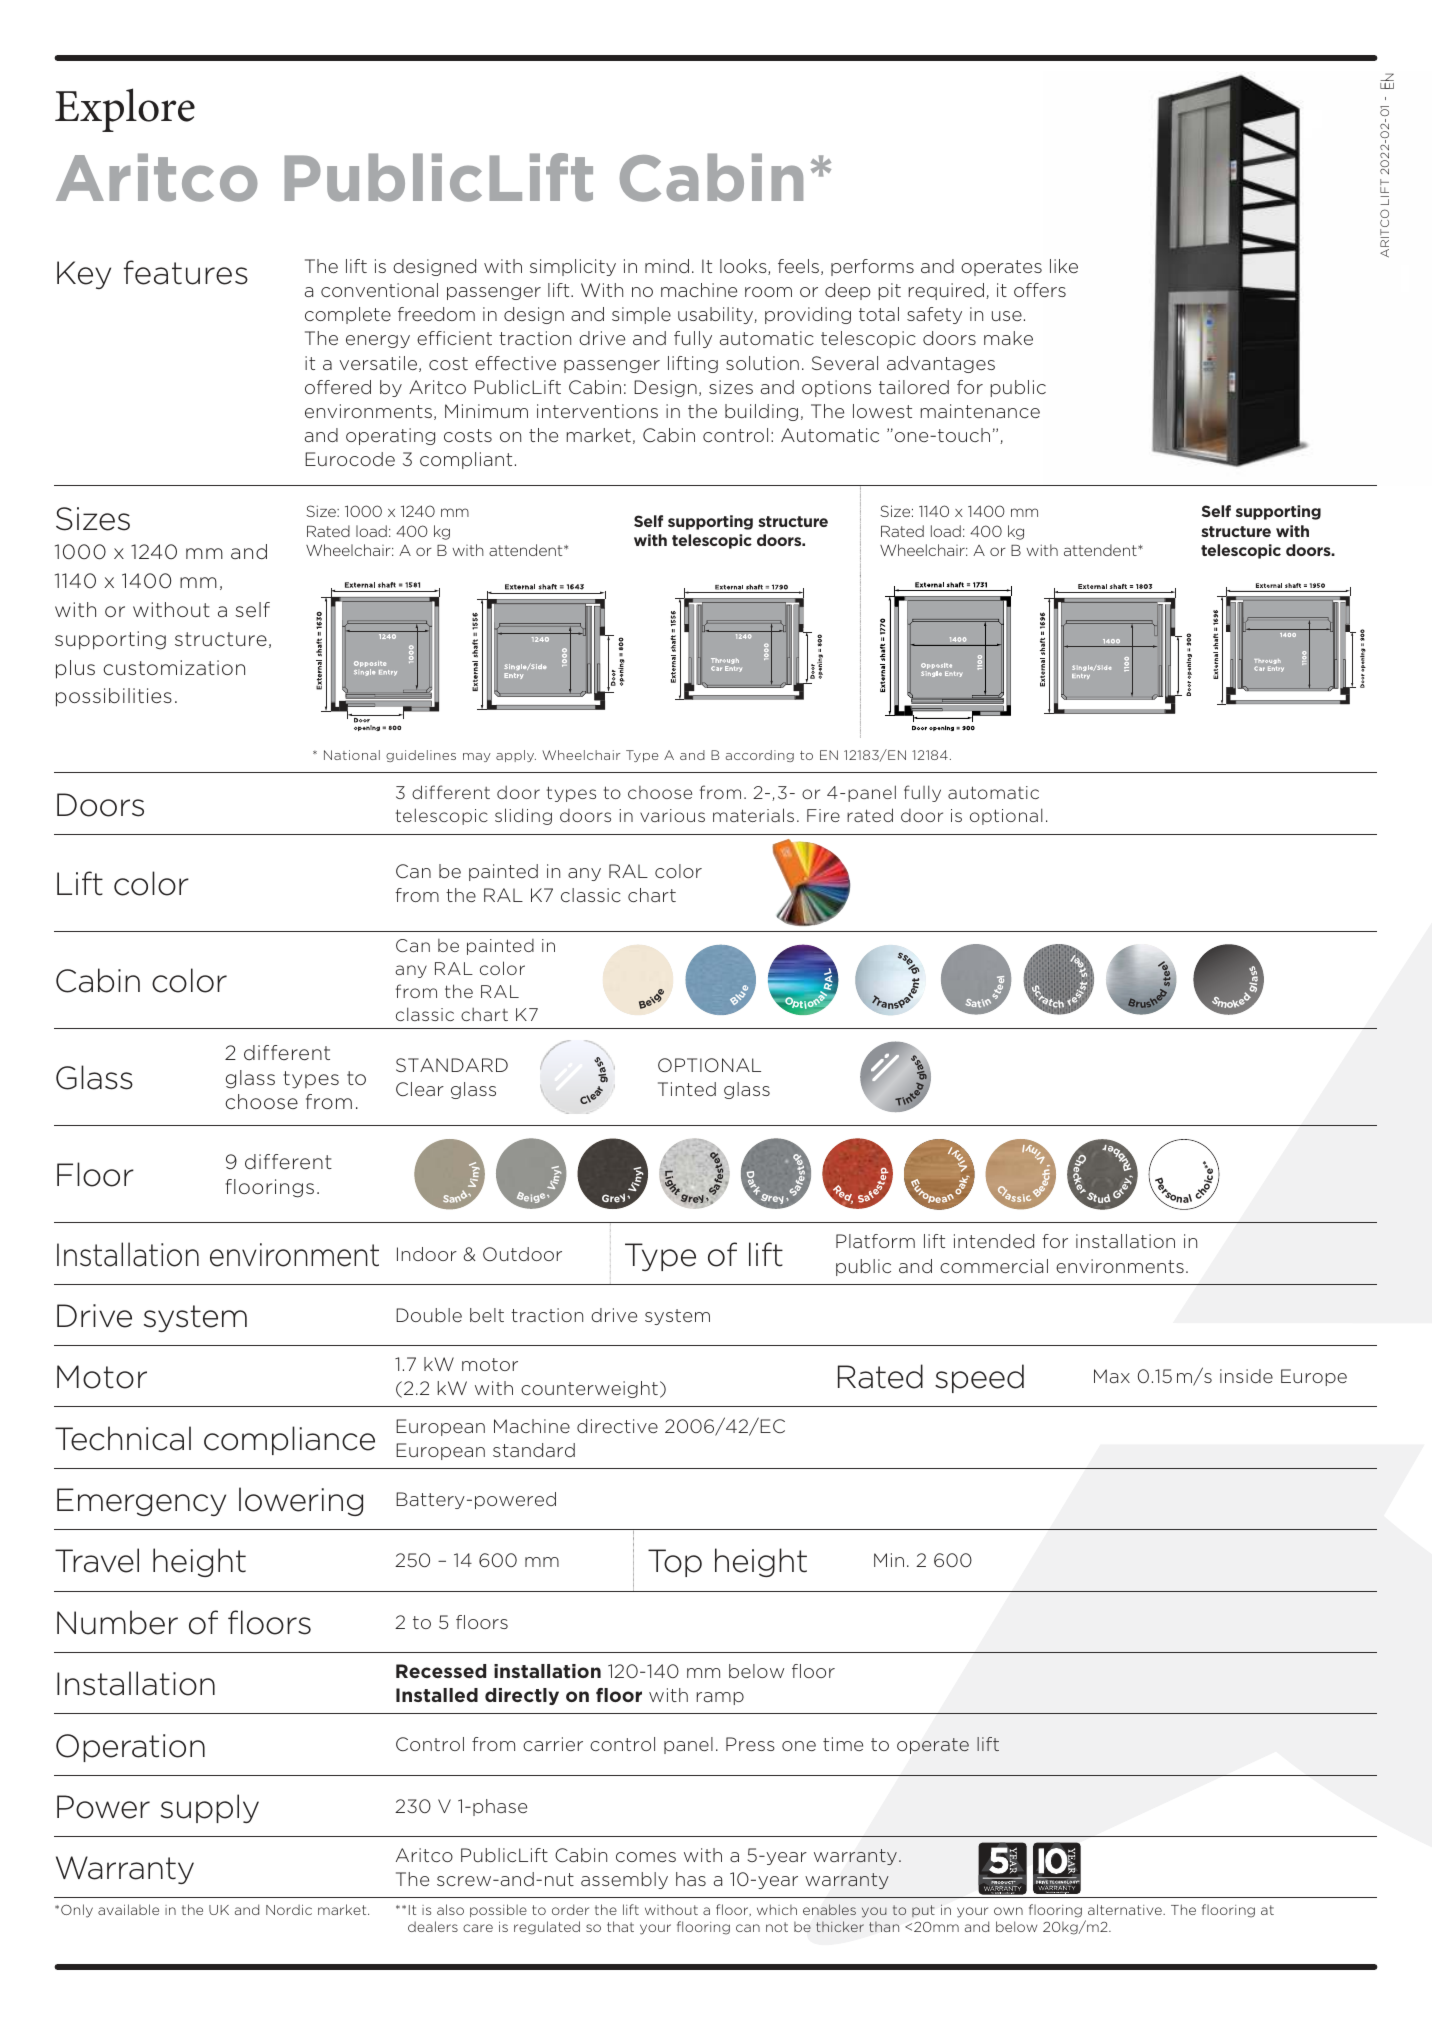  I want to click on Platform, so click(875, 1241).
